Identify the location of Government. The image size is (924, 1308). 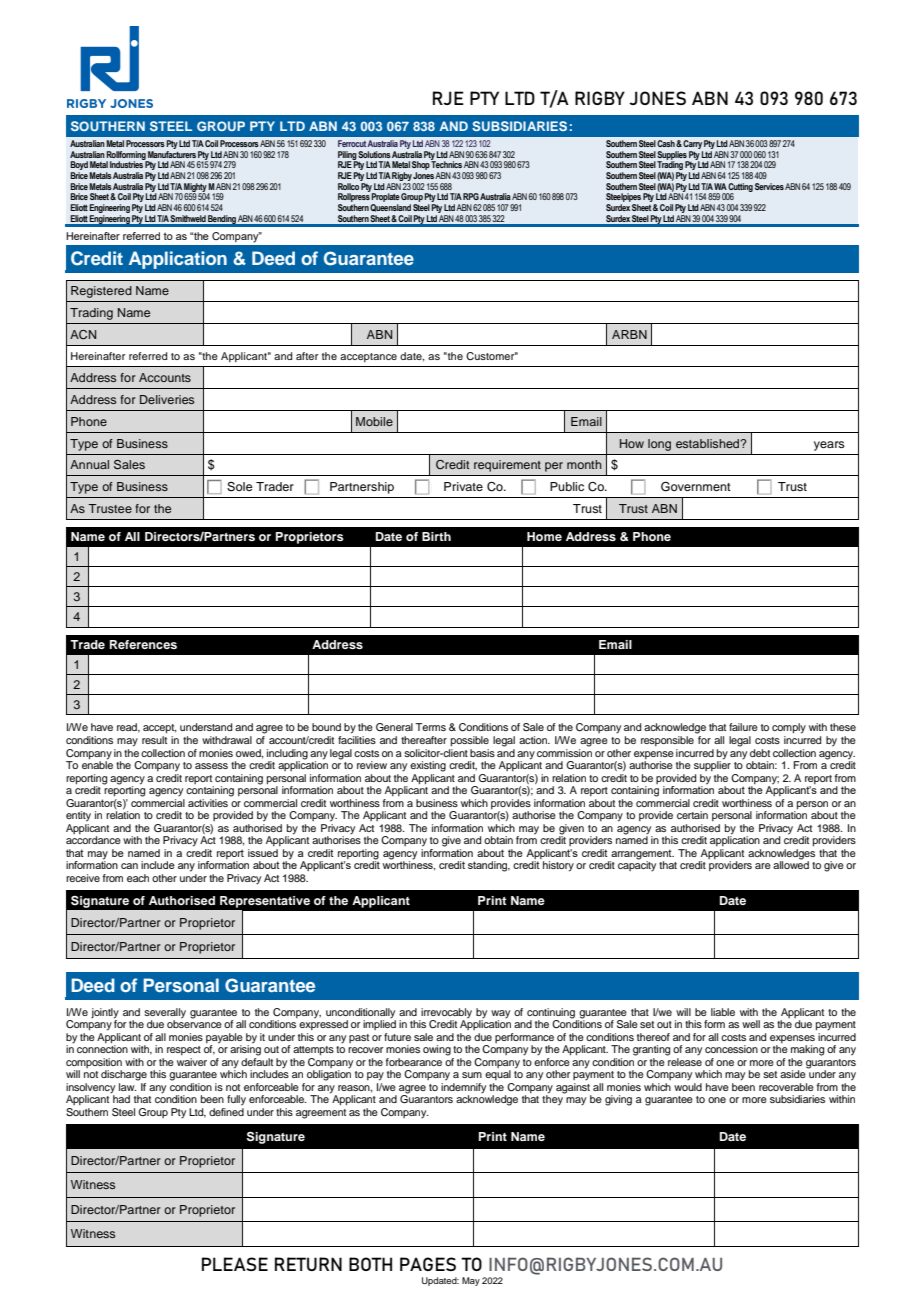
(696, 487).
